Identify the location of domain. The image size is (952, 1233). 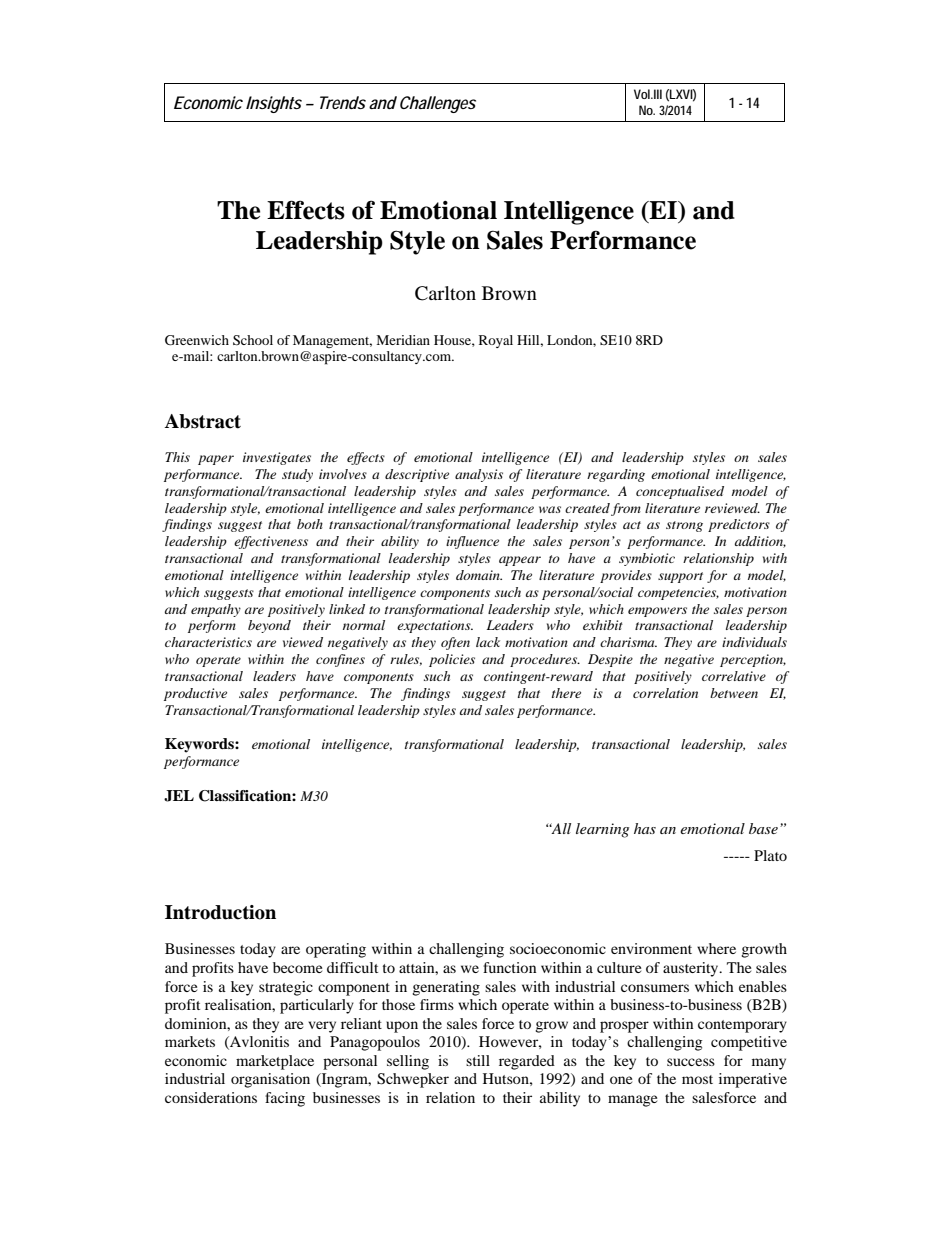
(479, 575).
